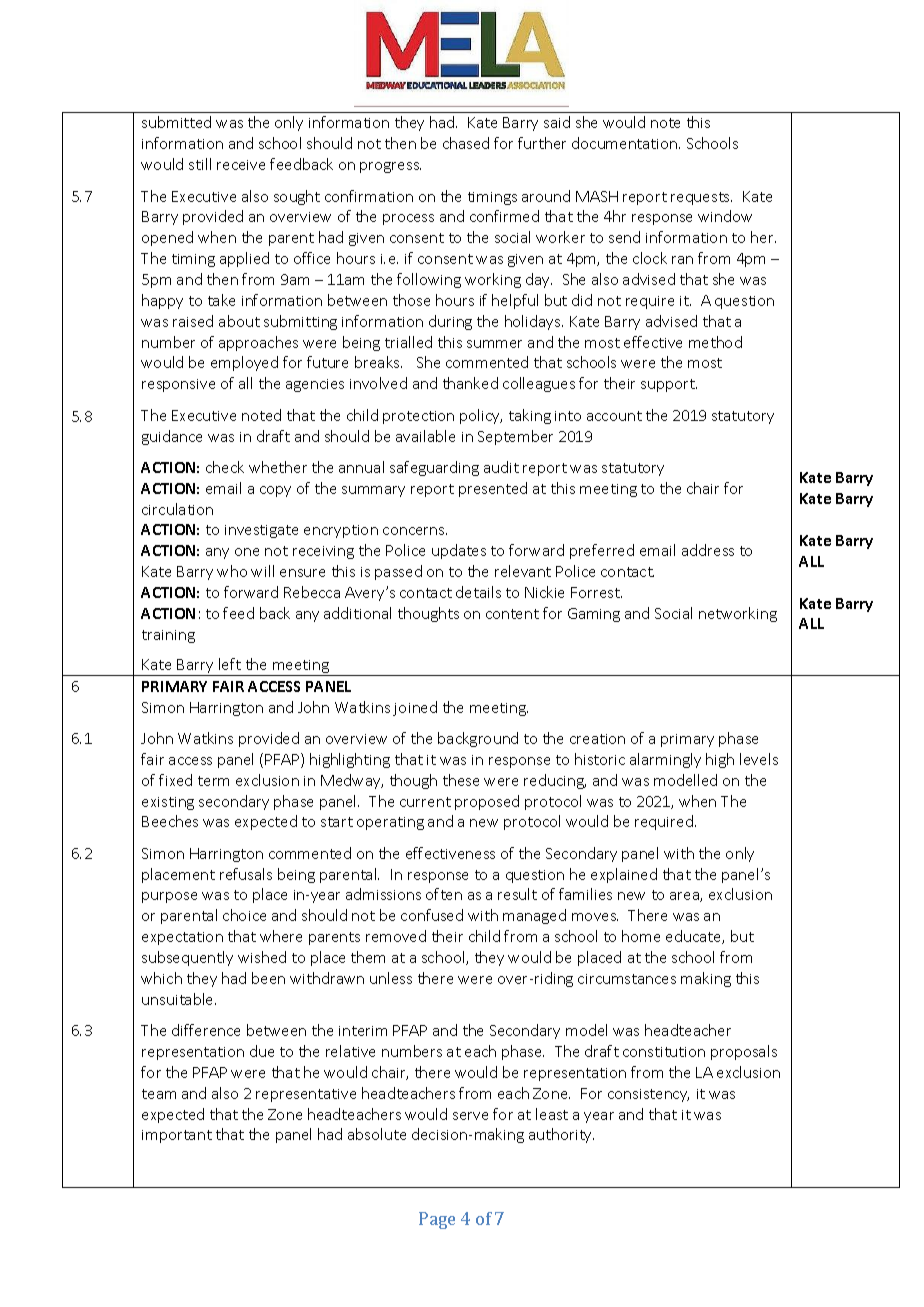  What do you see at coordinates (466, 143) in the screenshot?
I see `chased` at bounding box center [466, 143].
